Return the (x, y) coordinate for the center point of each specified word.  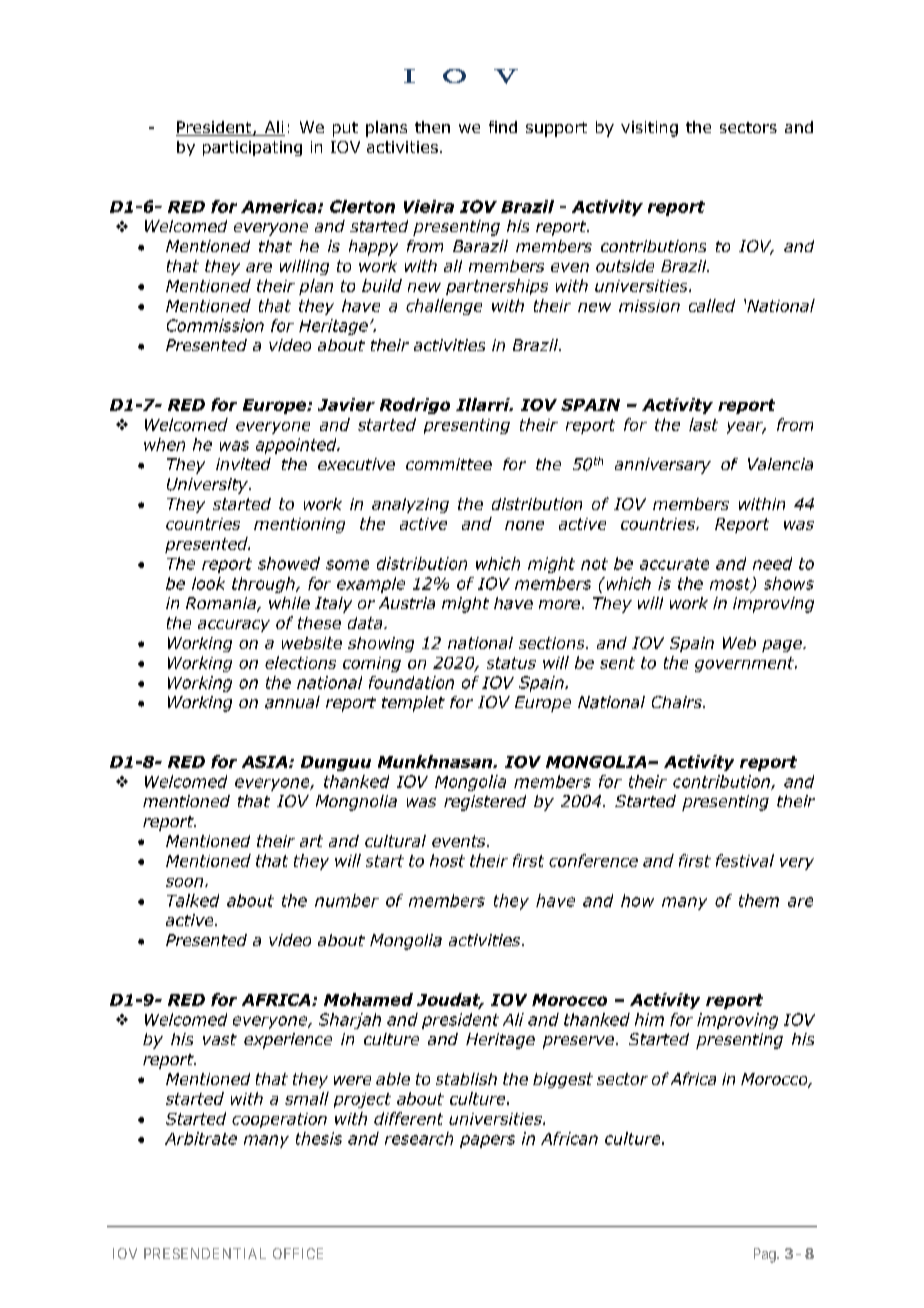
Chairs (678, 702)
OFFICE (298, 1253)
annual (292, 702)
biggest (563, 1080)
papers (487, 1141)
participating (252, 148)
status (511, 663)
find (503, 127)
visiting (649, 129)
